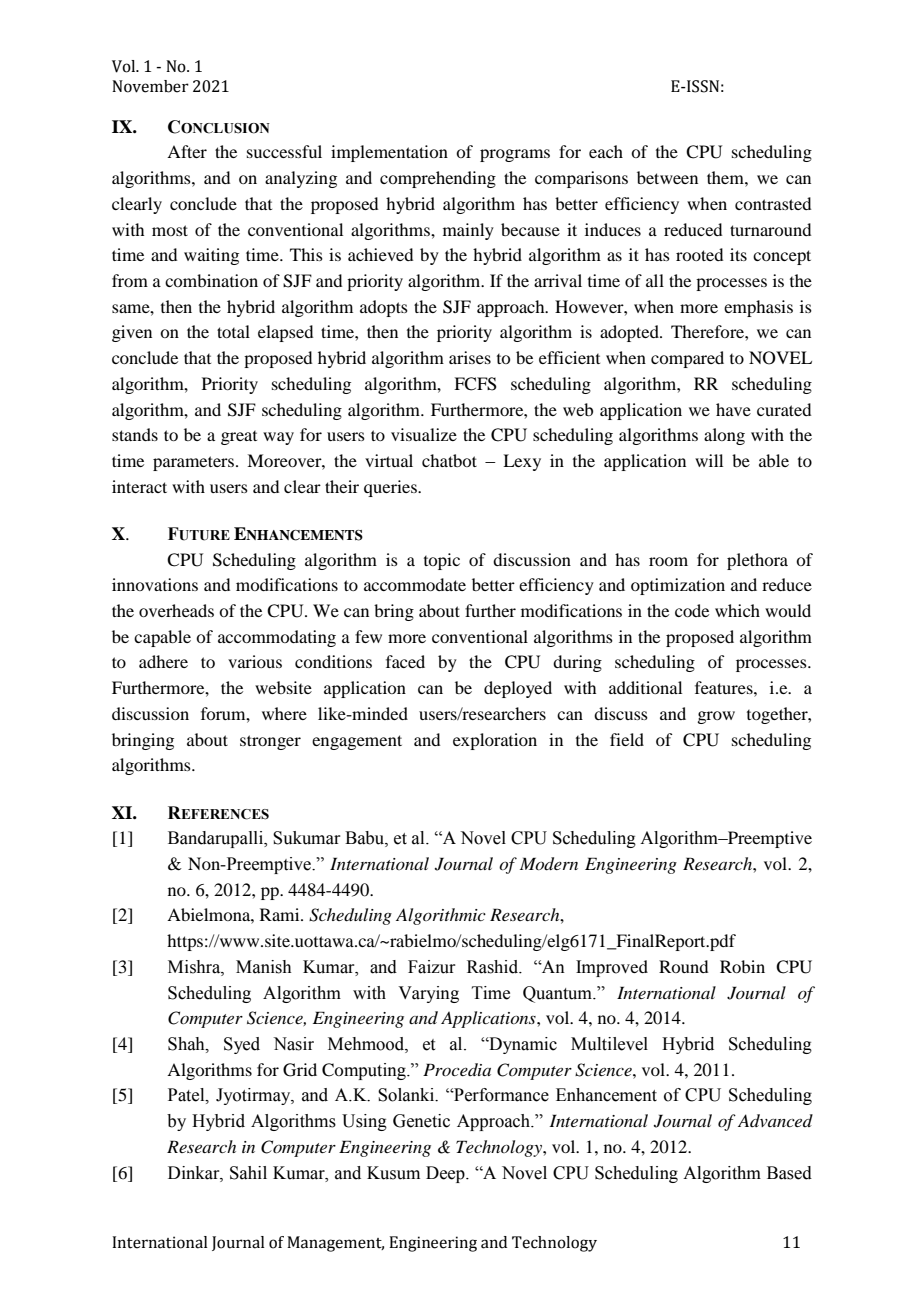 This page has width=924, height=1307. Describe the element at coordinates (742, 966) in the page. I see `Robin` at that location.
